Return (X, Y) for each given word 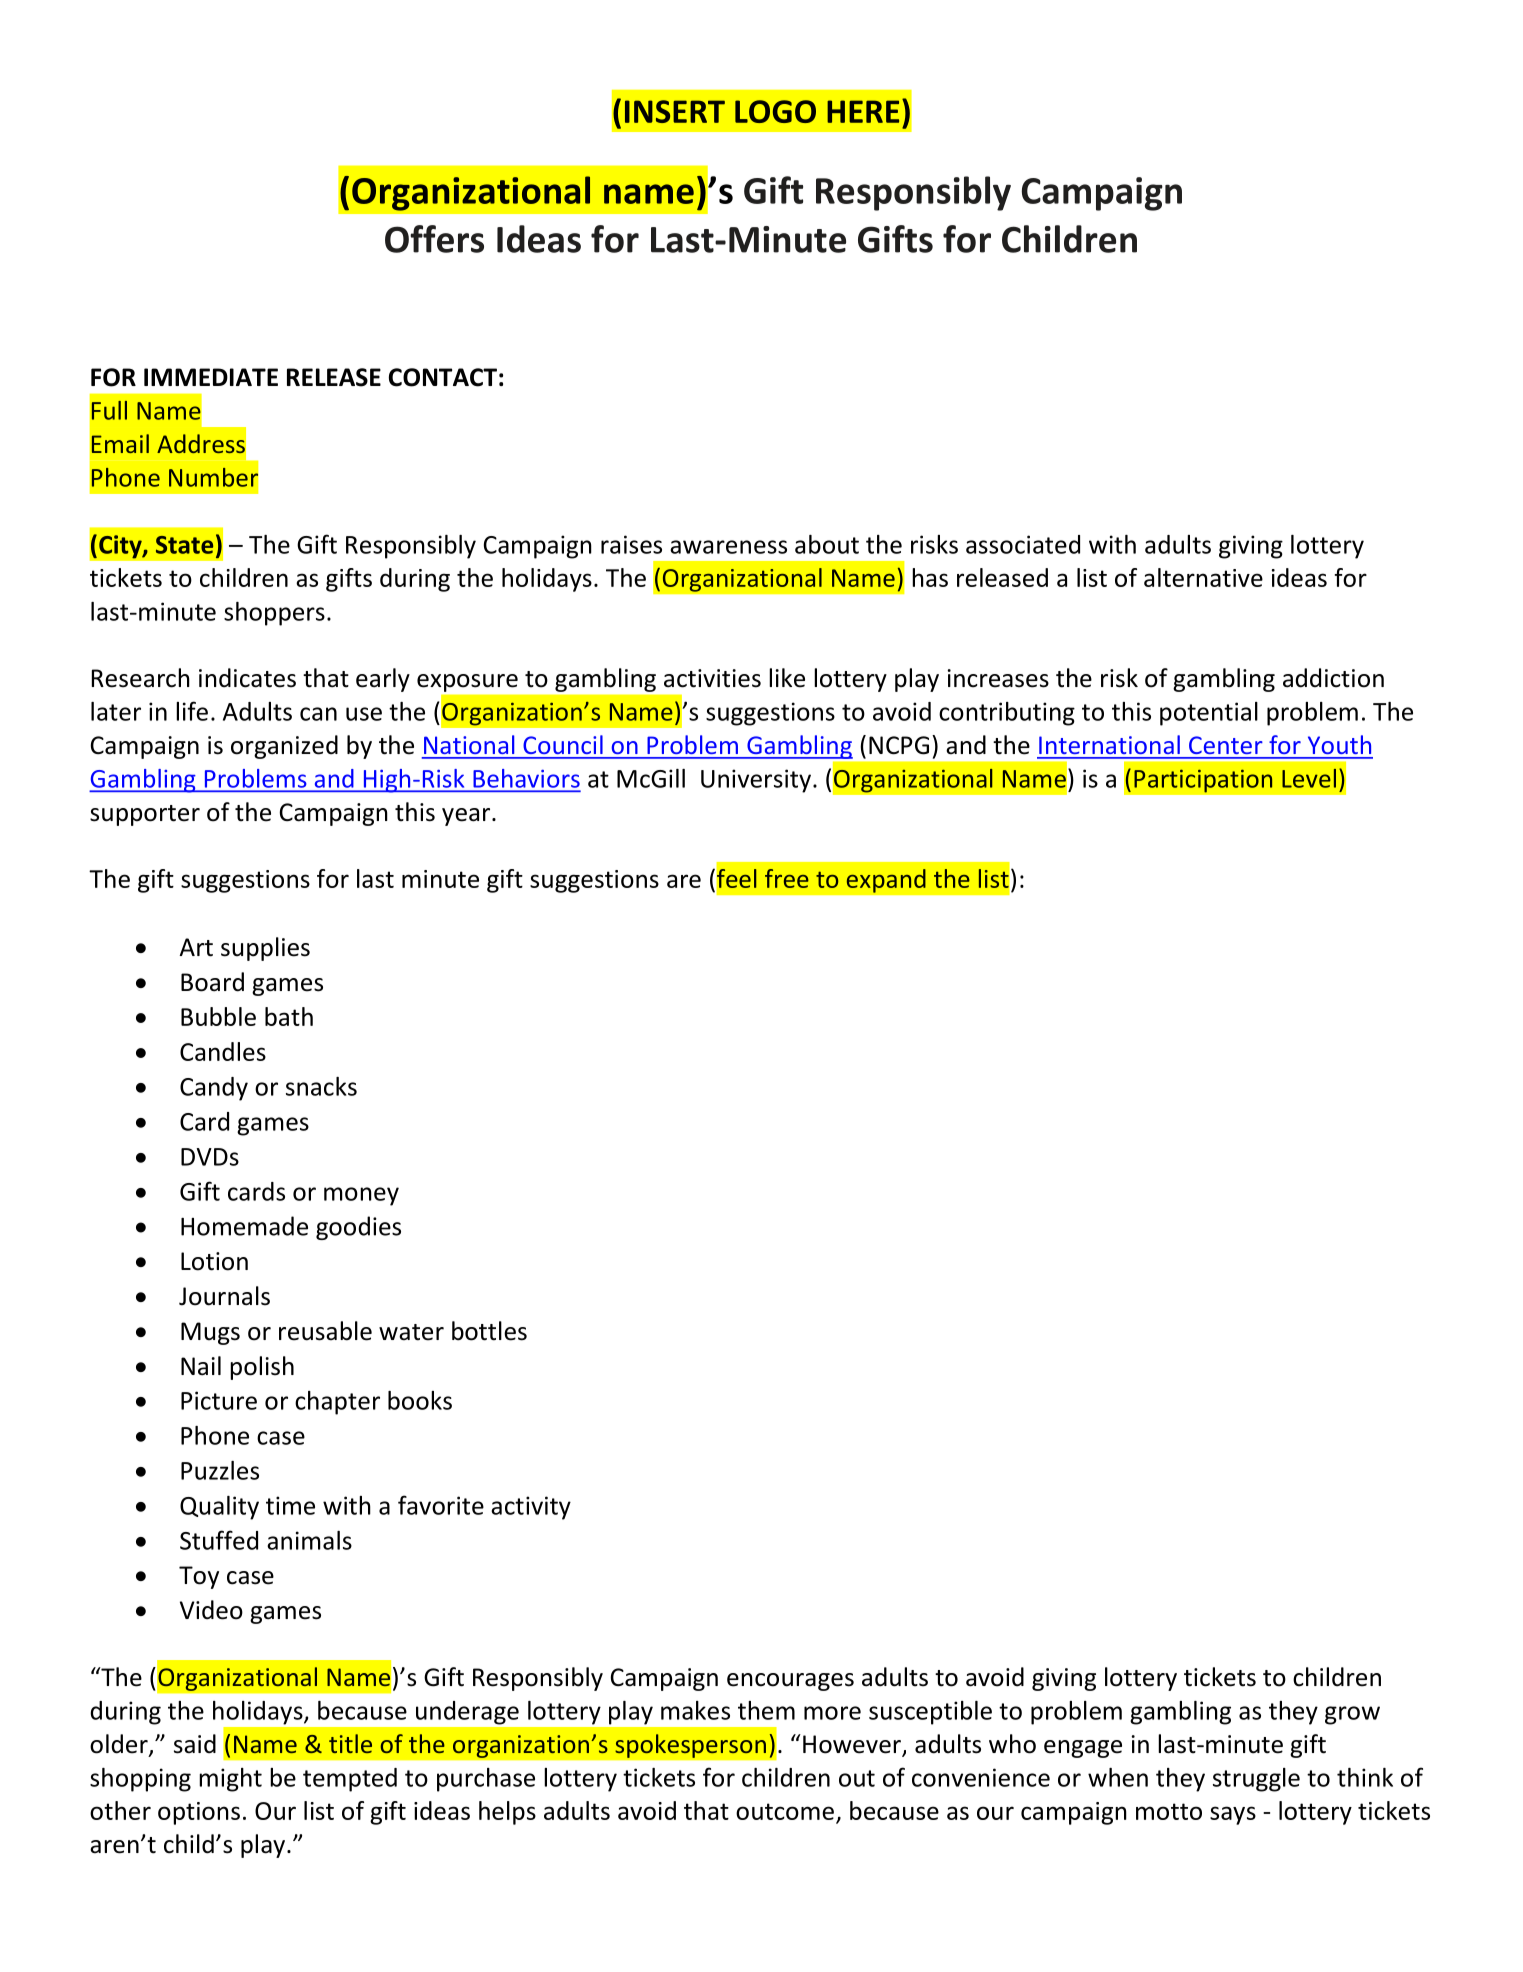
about (827, 544)
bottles (489, 1331)
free (787, 878)
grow (1352, 1715)
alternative (1203, 577)
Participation (1203, 781)
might (230, 1780)
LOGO (775, 111)
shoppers (274, 614)
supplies (265, 949)
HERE (863, 111)
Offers (434, 239)
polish (262, 1368)
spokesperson (690, 1746)
